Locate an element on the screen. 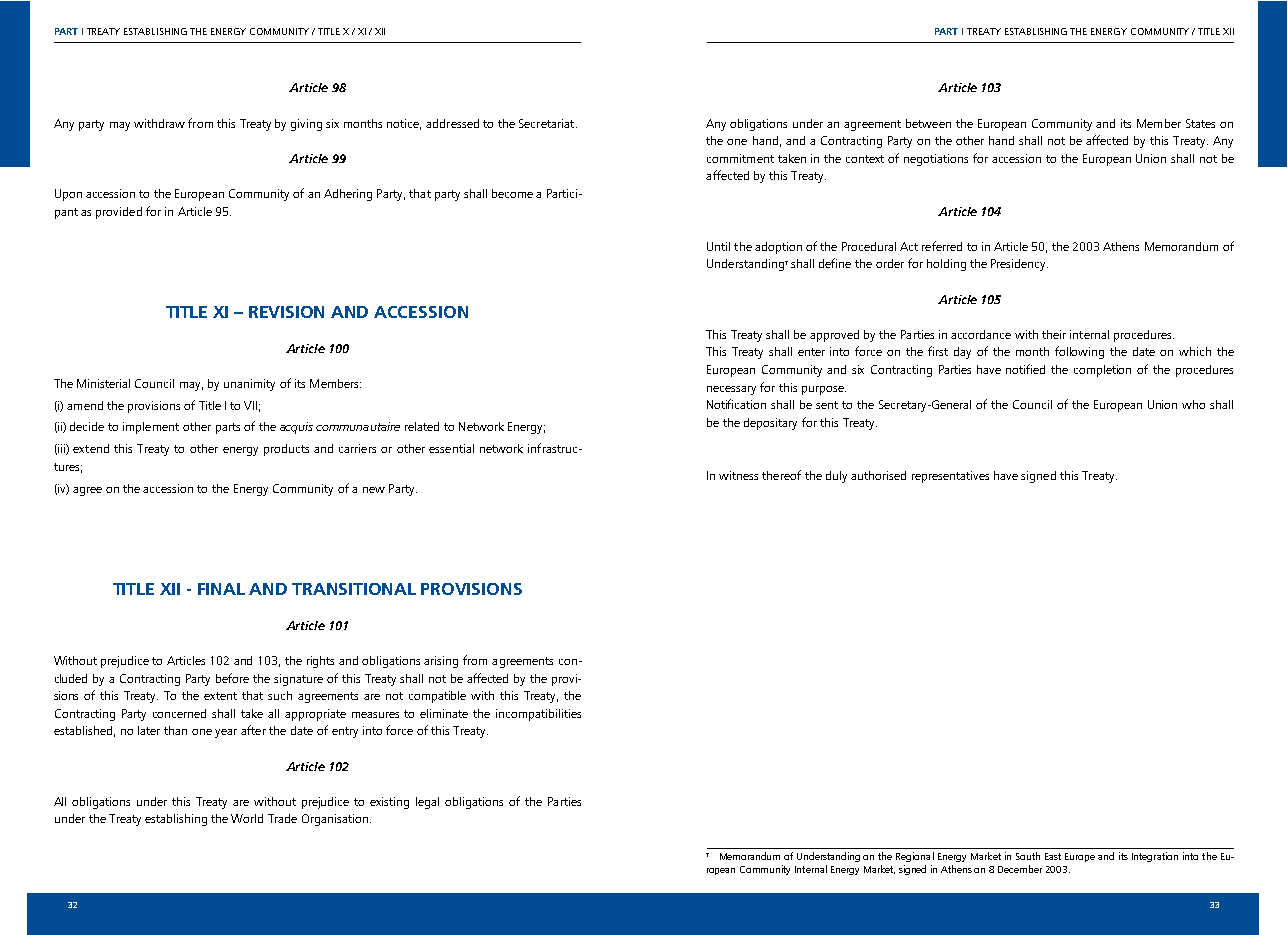 Image resolution: width=1288 pixels, height=935 pixels. incompatibilities is located at coordinates (538, 715).
